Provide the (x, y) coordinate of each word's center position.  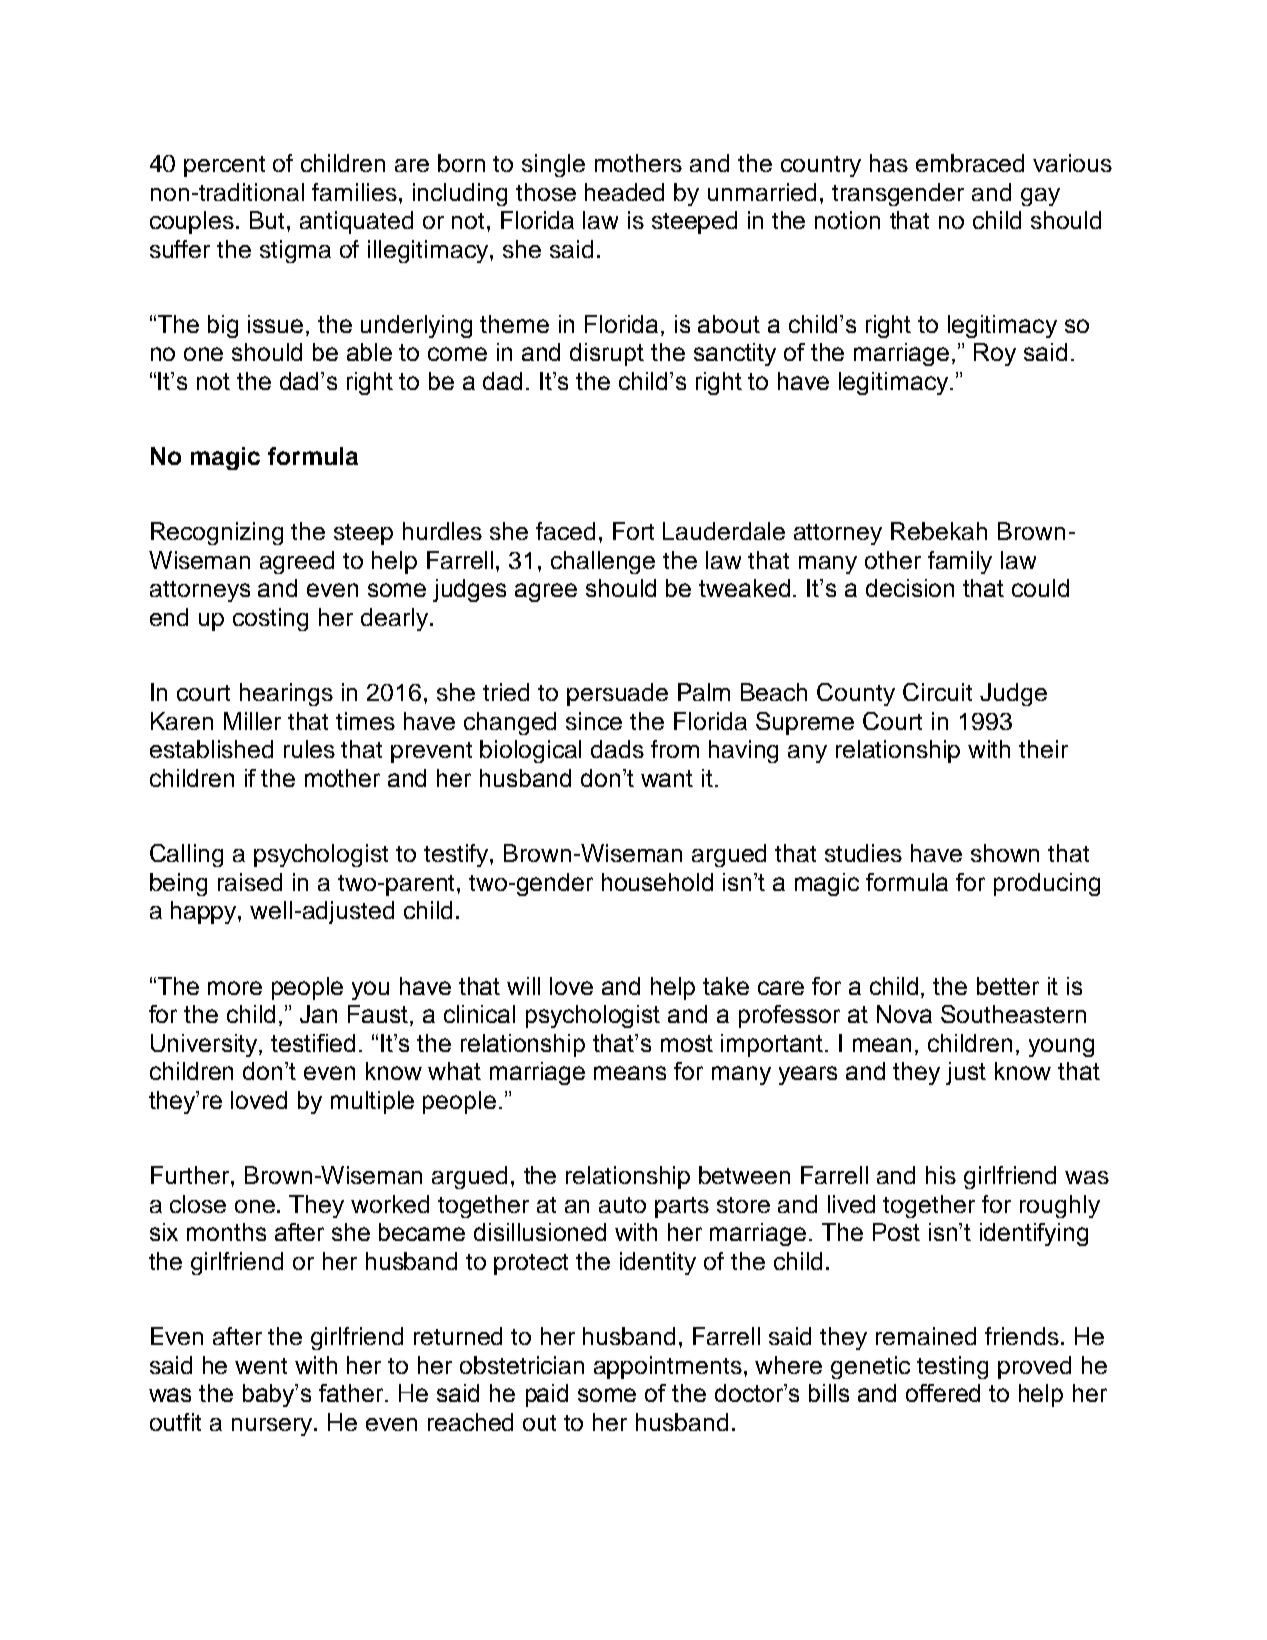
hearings (286, 694)
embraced (970, 163)
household (657, 882)
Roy (995, 354)
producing (1047, 884)
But (269, 220)
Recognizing (217, 533)
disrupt (607, 354)
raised (250, 882)
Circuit (937, 692)
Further (191, 1175)
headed (624, 192)
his (941, 1175)
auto (622, 1205)
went (261, 1366)
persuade (617, 694)
